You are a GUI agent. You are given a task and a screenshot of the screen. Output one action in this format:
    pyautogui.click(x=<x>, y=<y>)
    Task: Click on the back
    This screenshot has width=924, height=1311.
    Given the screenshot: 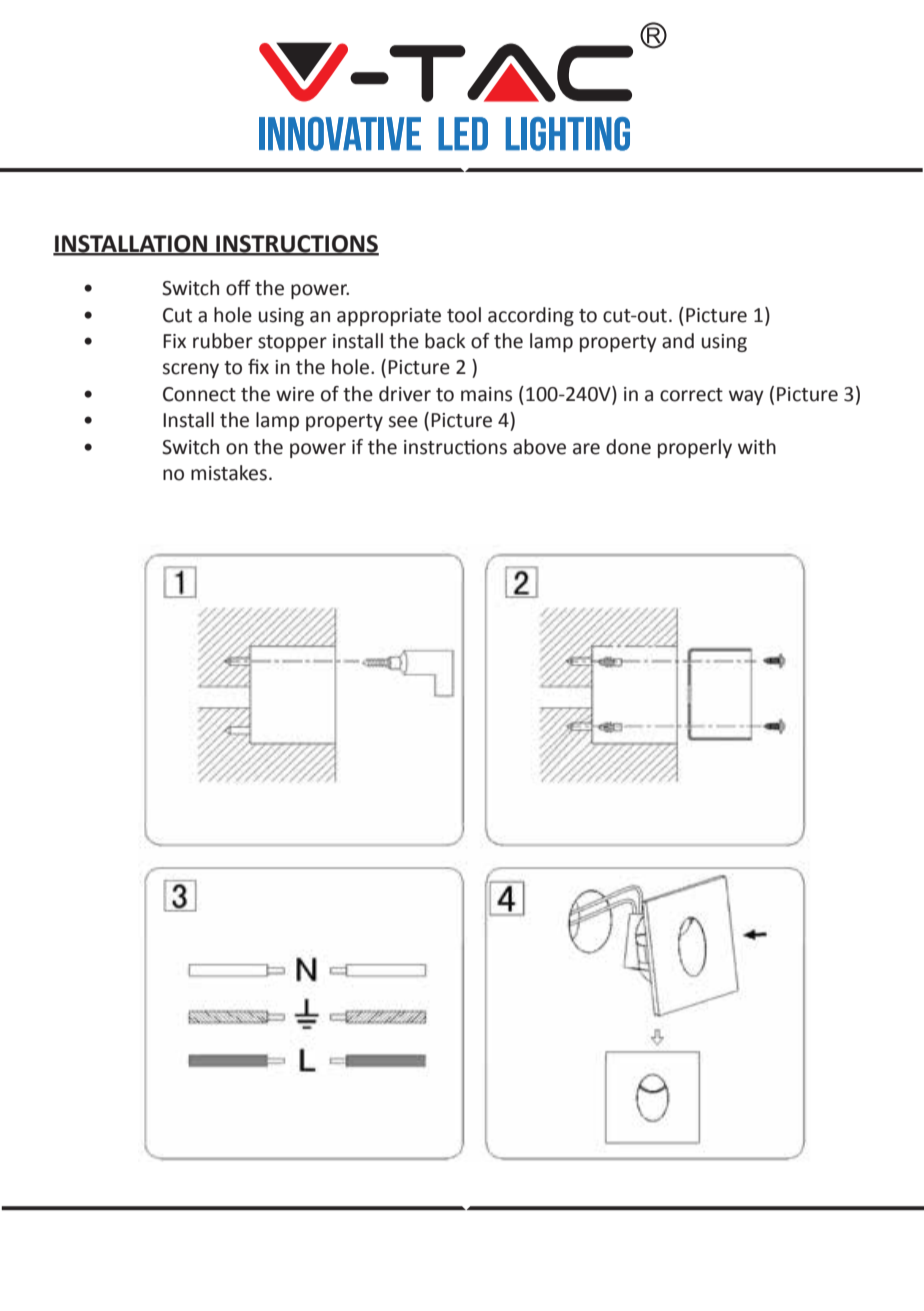 What is the action you would take?
    pyautogui.click(x=445, y=341)
